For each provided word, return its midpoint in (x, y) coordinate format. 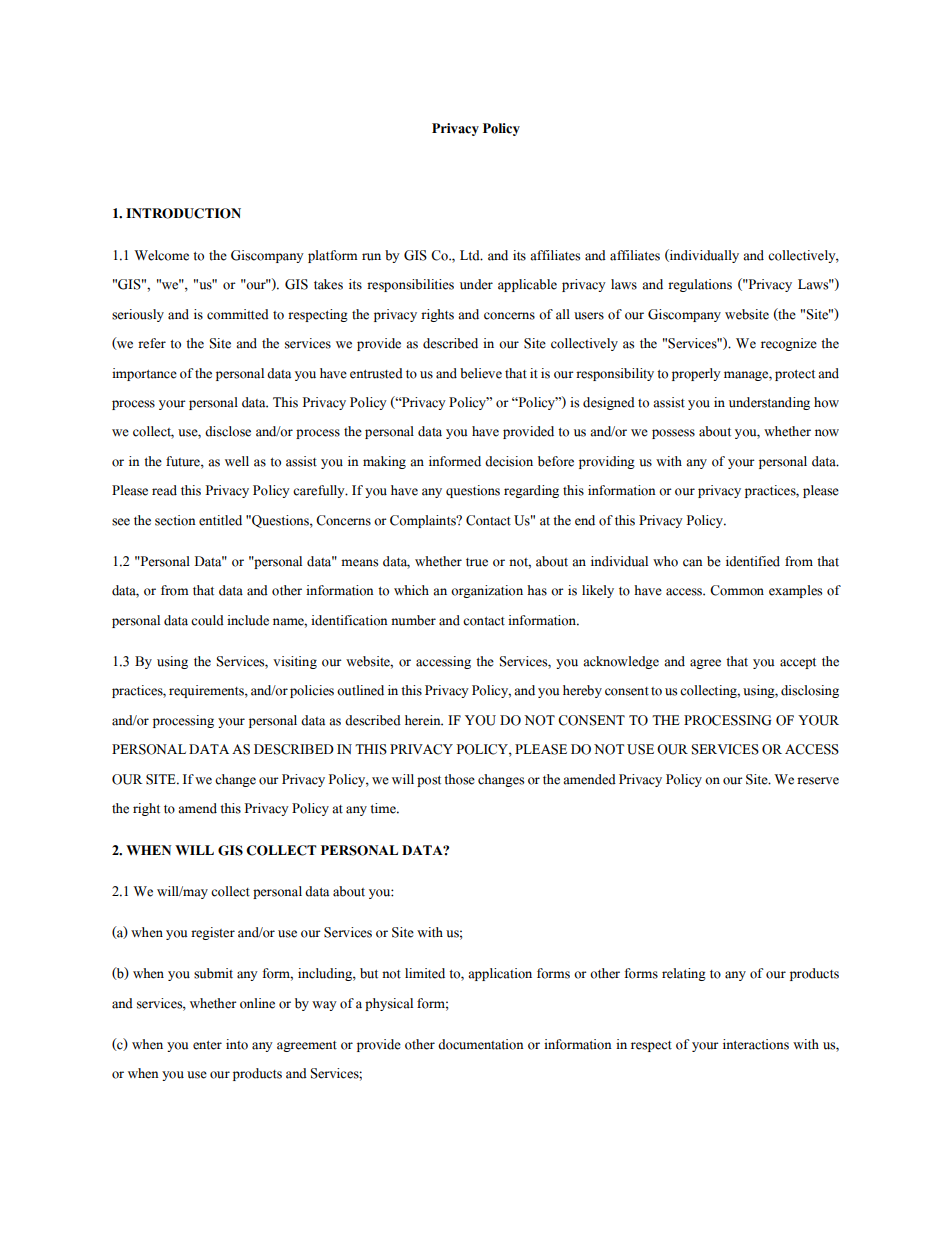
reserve (818, 781)
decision (509, 461)
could (207, 620)
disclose (228, 431)
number (413, 620)
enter (207, 1045)
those (459, 779)
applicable (527, 285)
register (213, 933)
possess (673, 434)
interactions (756, 1044)
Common (737, 590)
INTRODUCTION (183, 213)
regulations (700, 285)
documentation (481, 1044)
